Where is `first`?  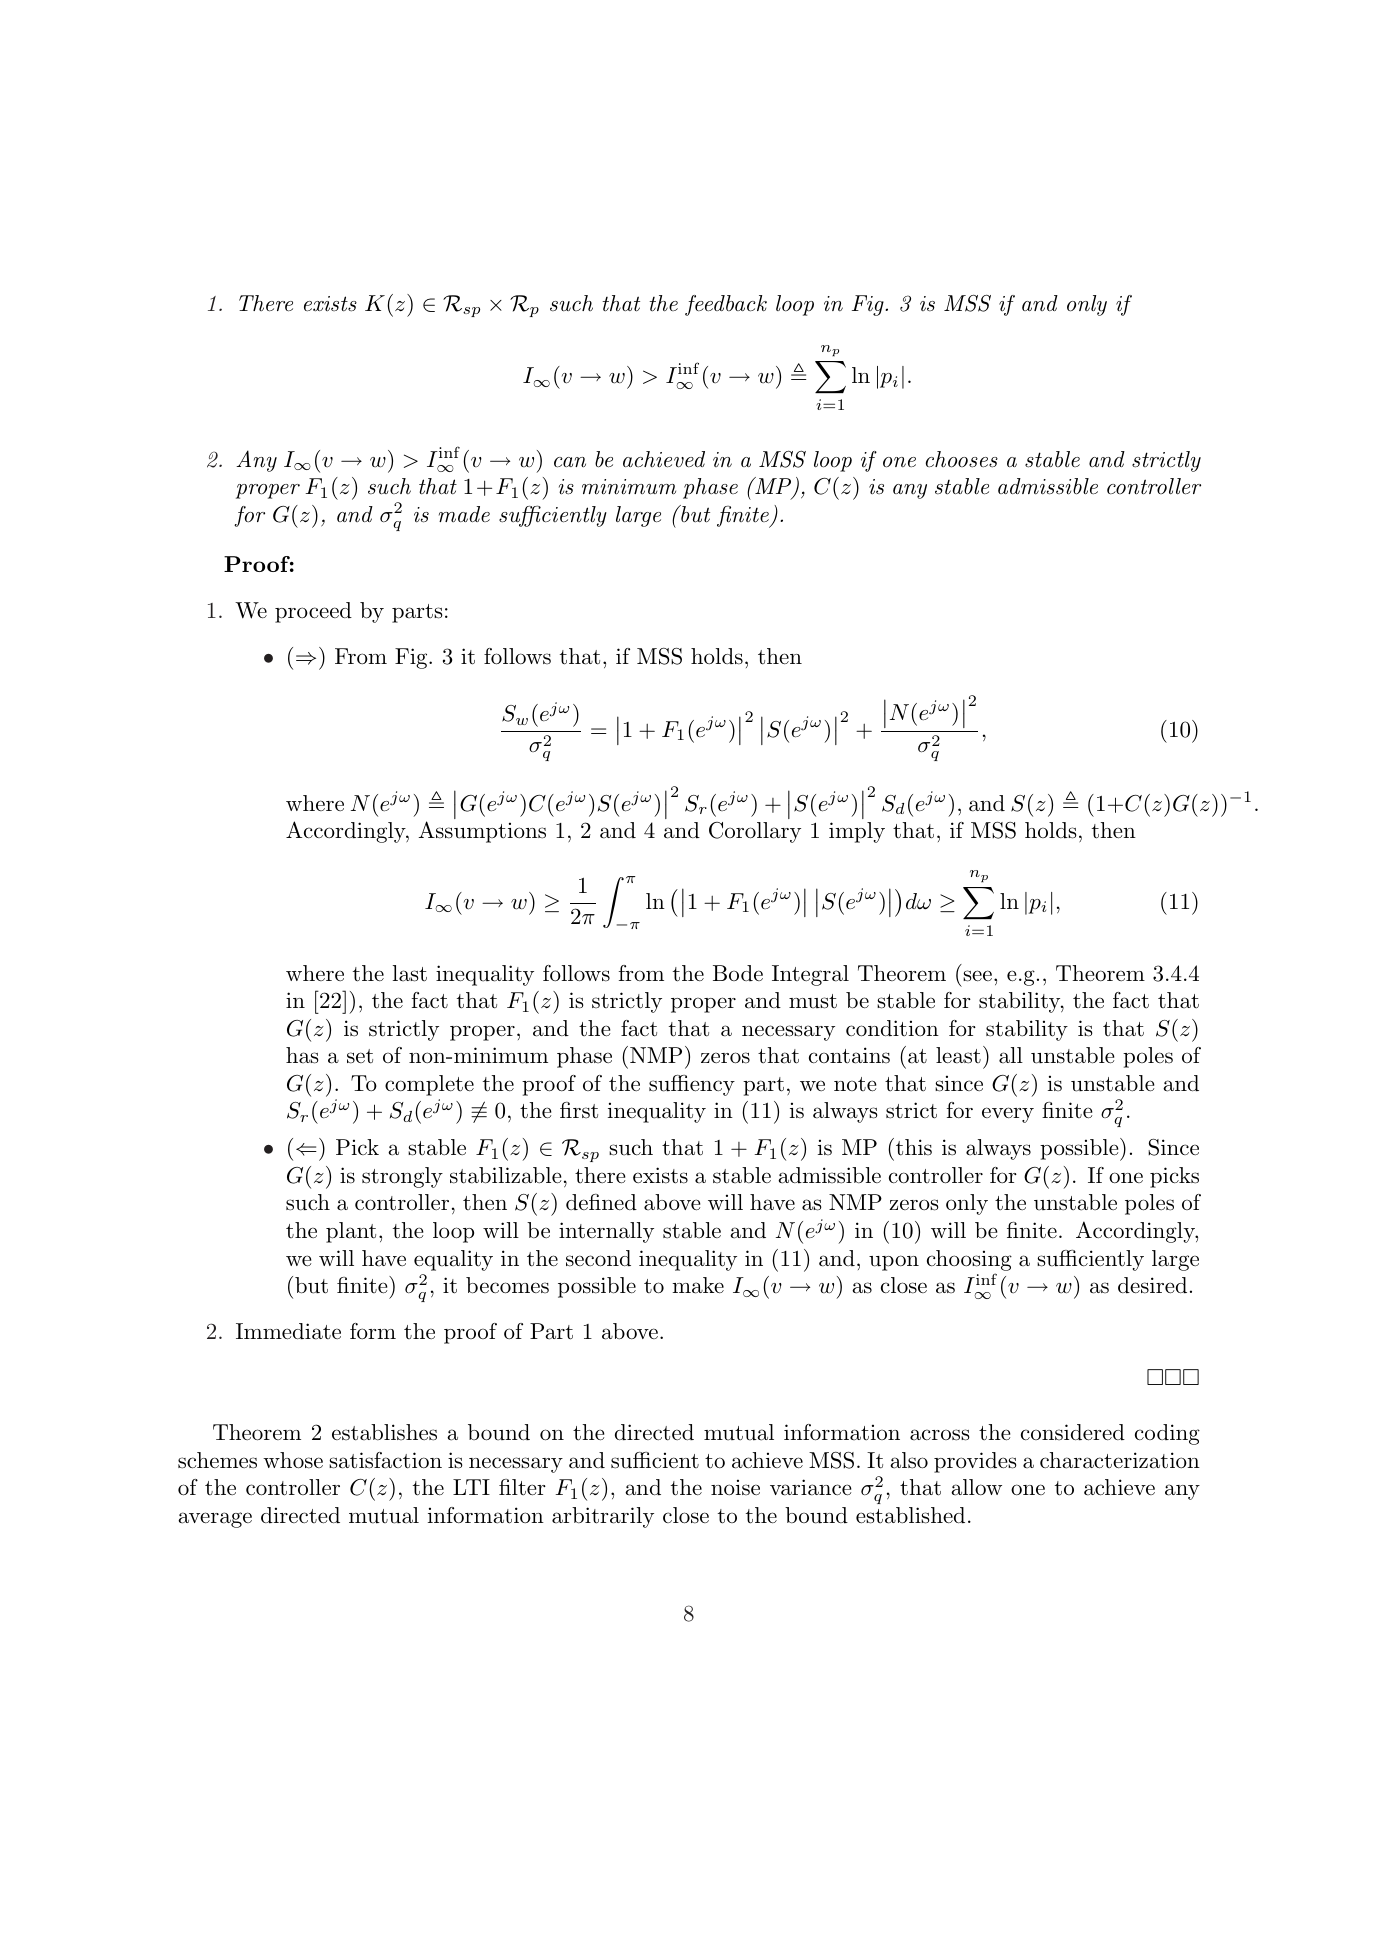 first is located at coordinates (579, 1110).
